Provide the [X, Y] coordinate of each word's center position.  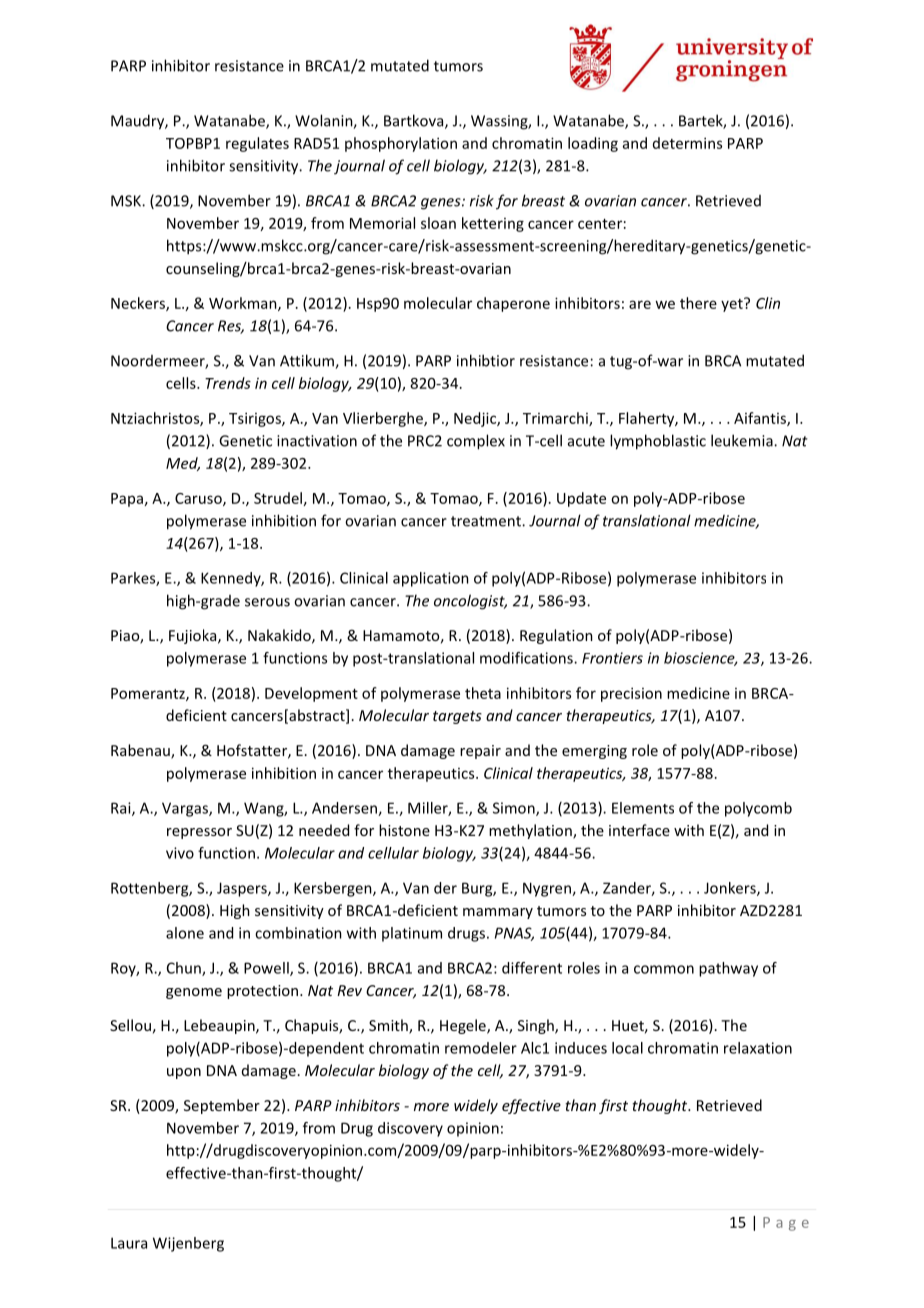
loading [593, 144]
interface [639, 830]
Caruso [199, 499]
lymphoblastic [658, 442]
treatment [487, 521]
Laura [129, 1243]
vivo [180, 853]
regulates [257, 144]
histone [404, 830]
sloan [438, 223]
